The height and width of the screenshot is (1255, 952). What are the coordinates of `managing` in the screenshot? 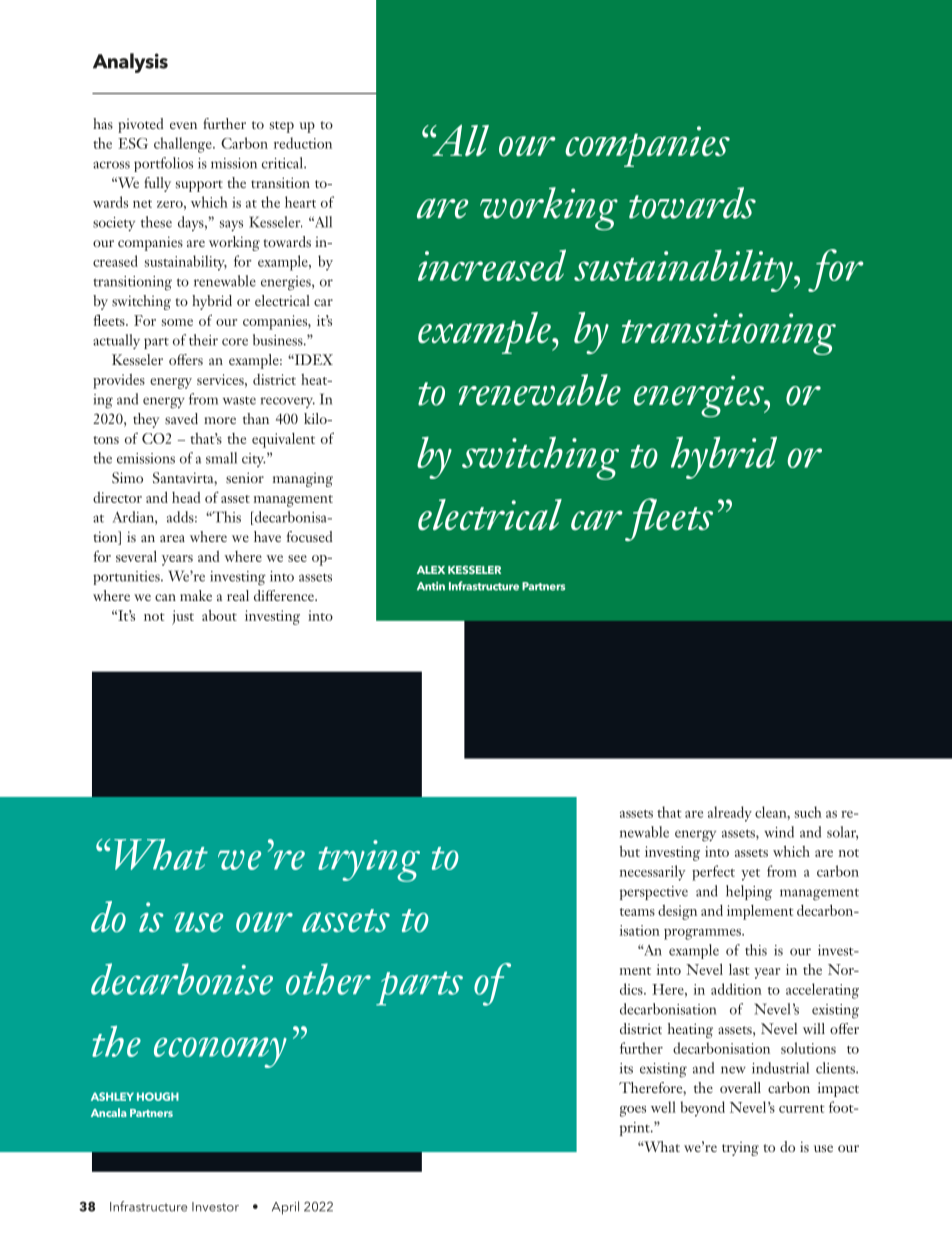 It's located at (303, 480).
